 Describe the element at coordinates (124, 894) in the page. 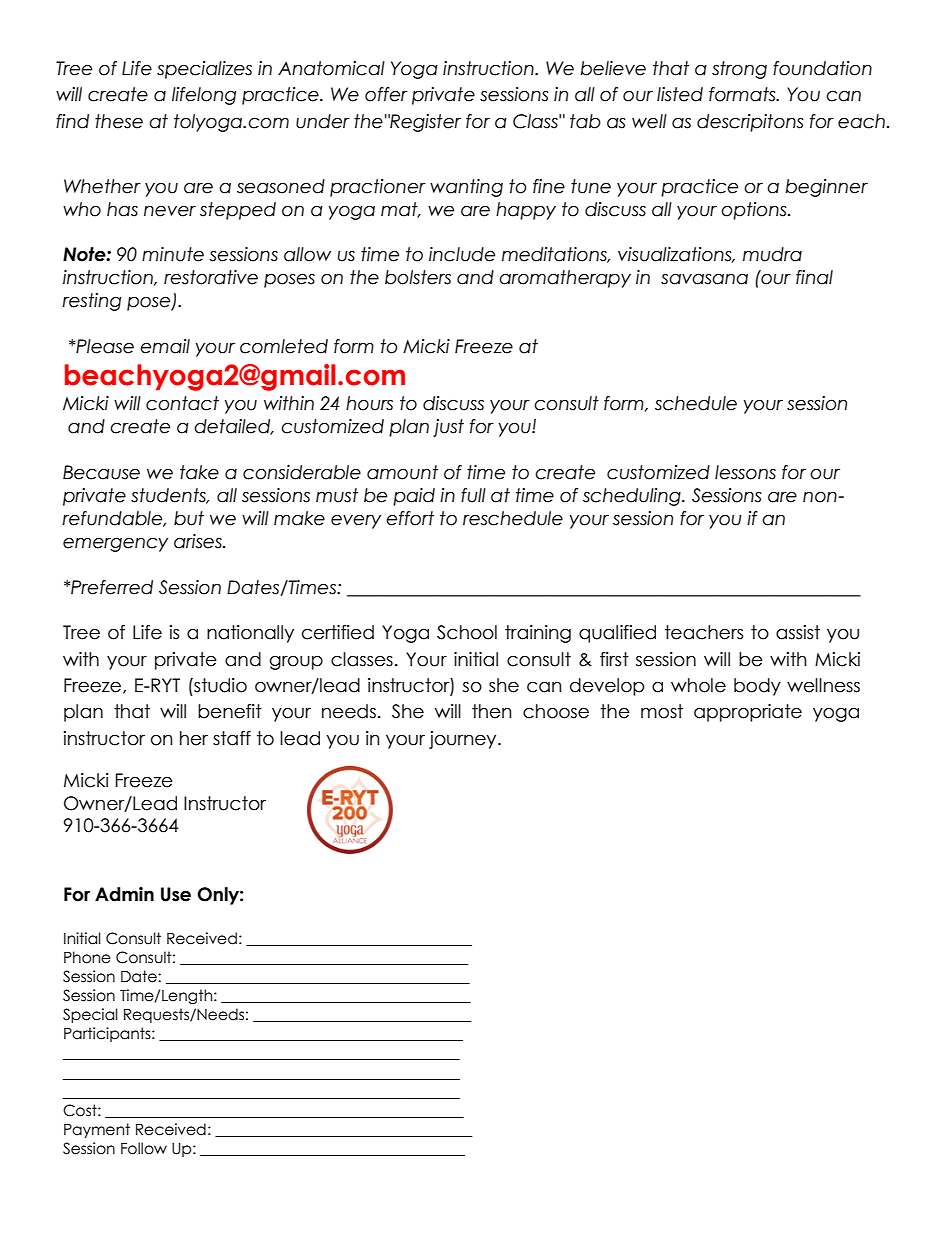

I see `Admin` at that location.
